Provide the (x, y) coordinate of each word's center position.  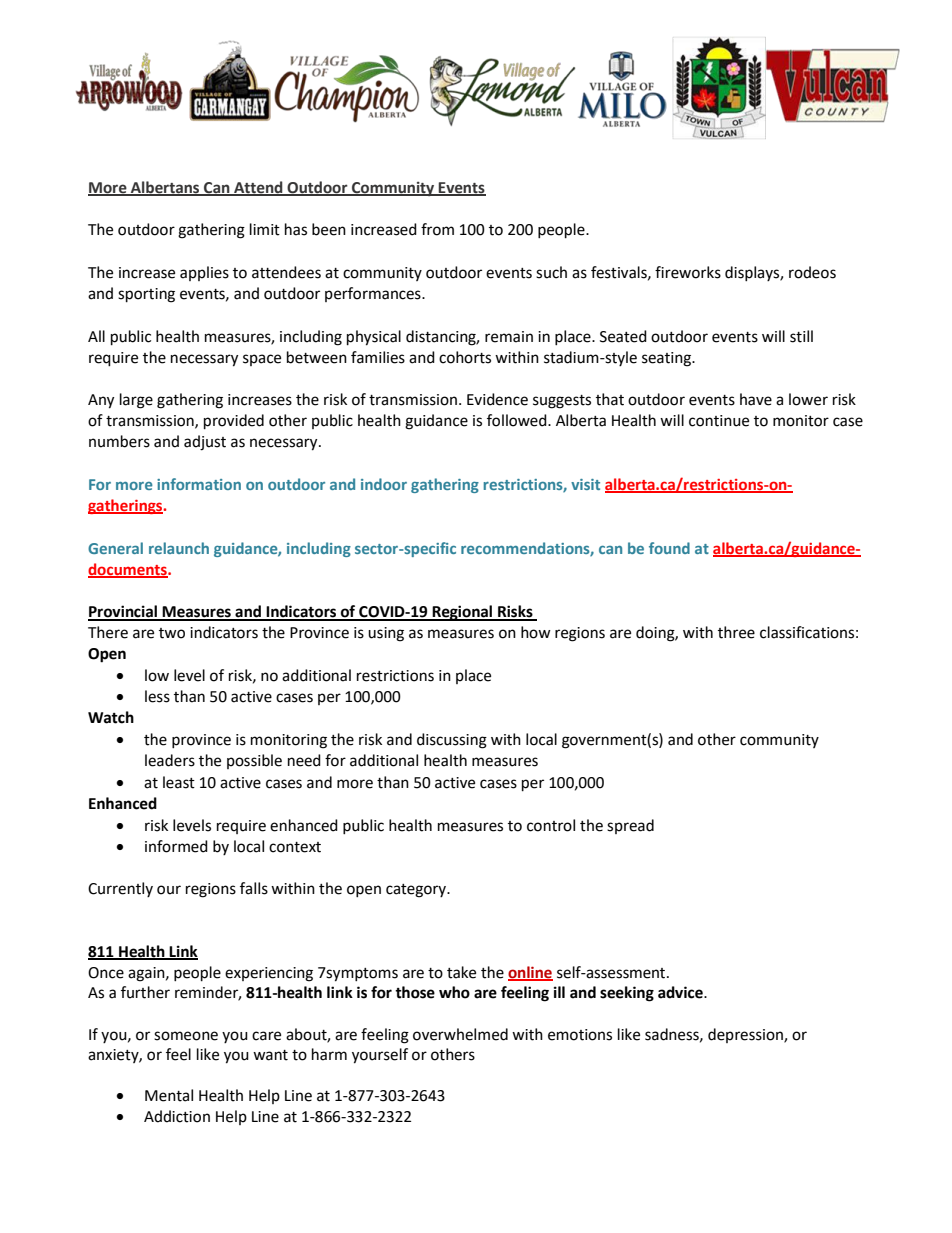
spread (630, 826)
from (437, 229)
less (157, 696)
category (417, 891)
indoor (384, 484)
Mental (169, 1095)
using (386, 634)
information (199, 484)
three (736, 632)
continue (719, 421)
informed (176, 846)
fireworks (688, 272)
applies (204, 273)
